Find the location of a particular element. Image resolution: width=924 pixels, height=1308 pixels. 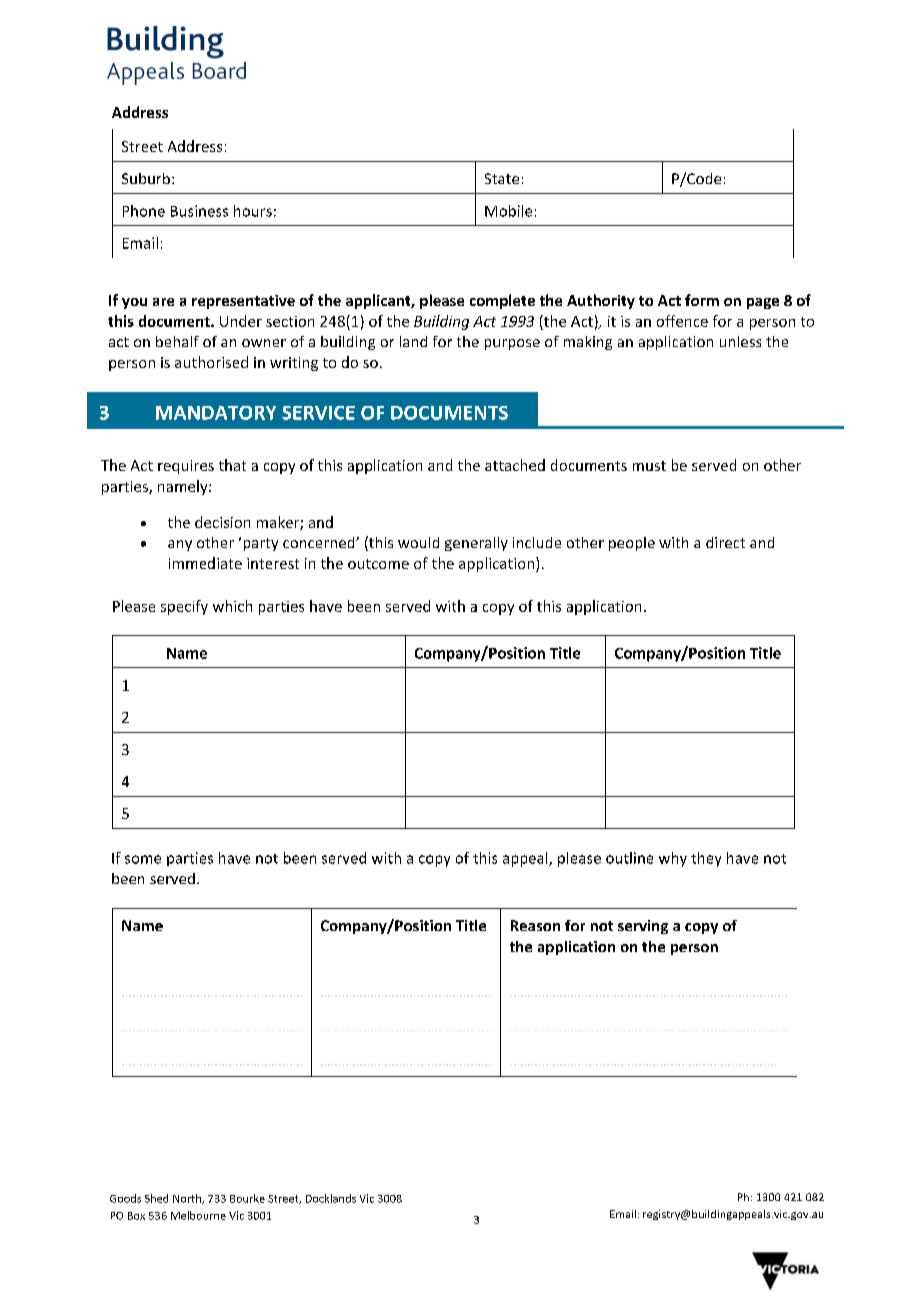

decision is located at coordinates (222, 522).
